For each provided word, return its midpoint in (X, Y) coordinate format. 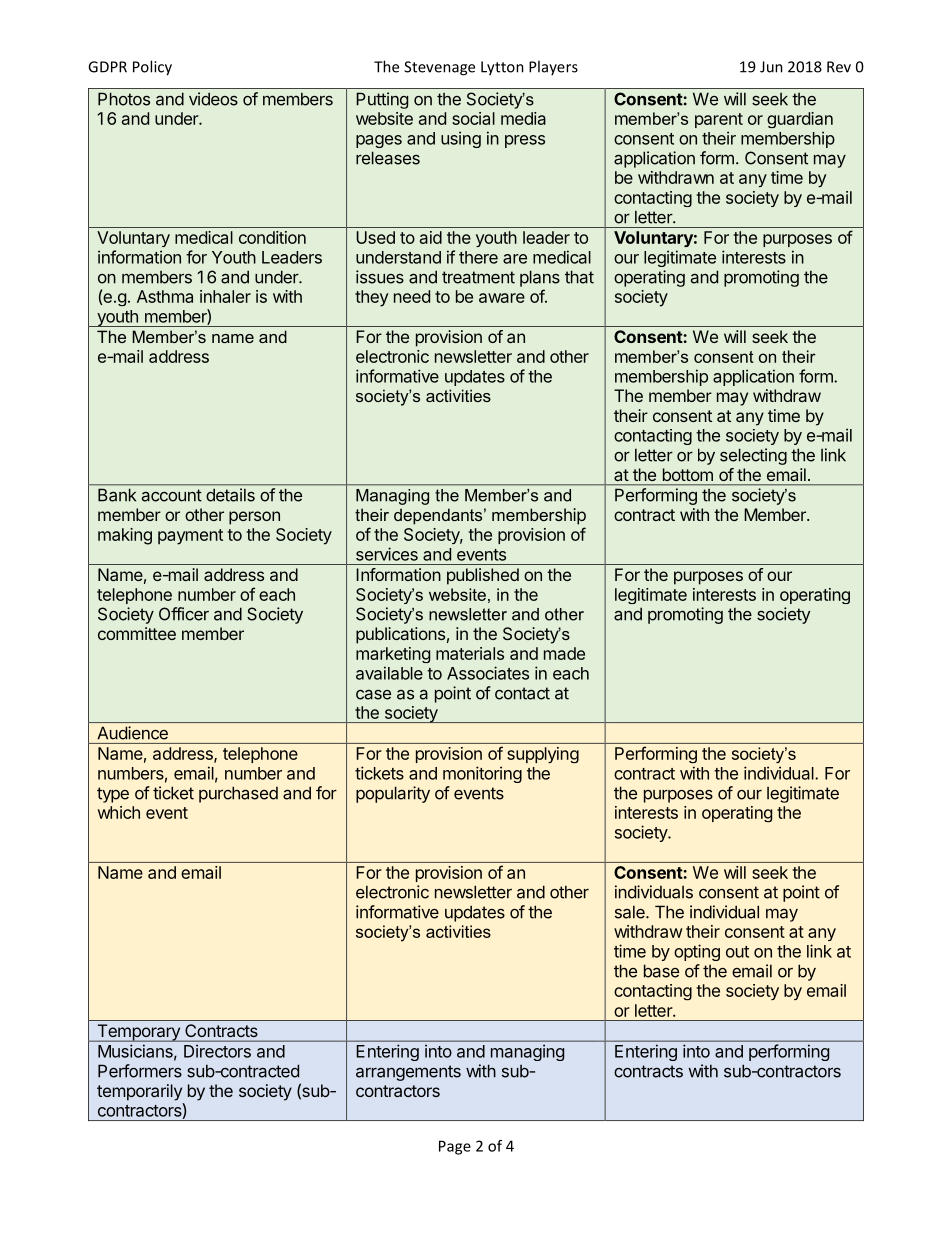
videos (213, 99)
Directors (217, 1051)
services (387, 554)
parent (719, 120)
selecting (753, 456)
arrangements (408, 1073)
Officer (184, 614)
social (473, 118)
